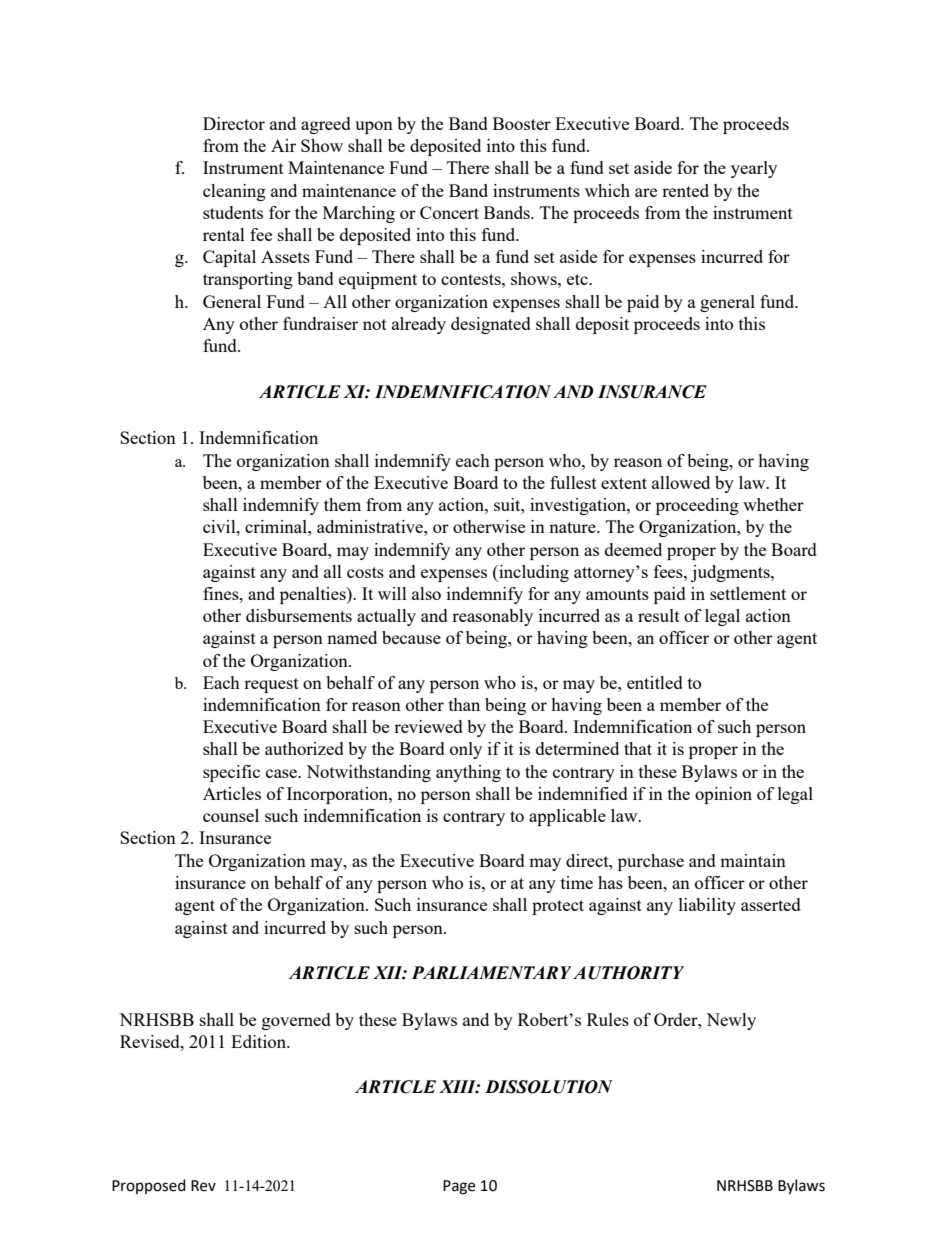 The height and width of the screenshot is (1233, 952). What do you see at coordinates (411, 637) in the screenshot?
I see `because` at bounding box center [411, 637].
